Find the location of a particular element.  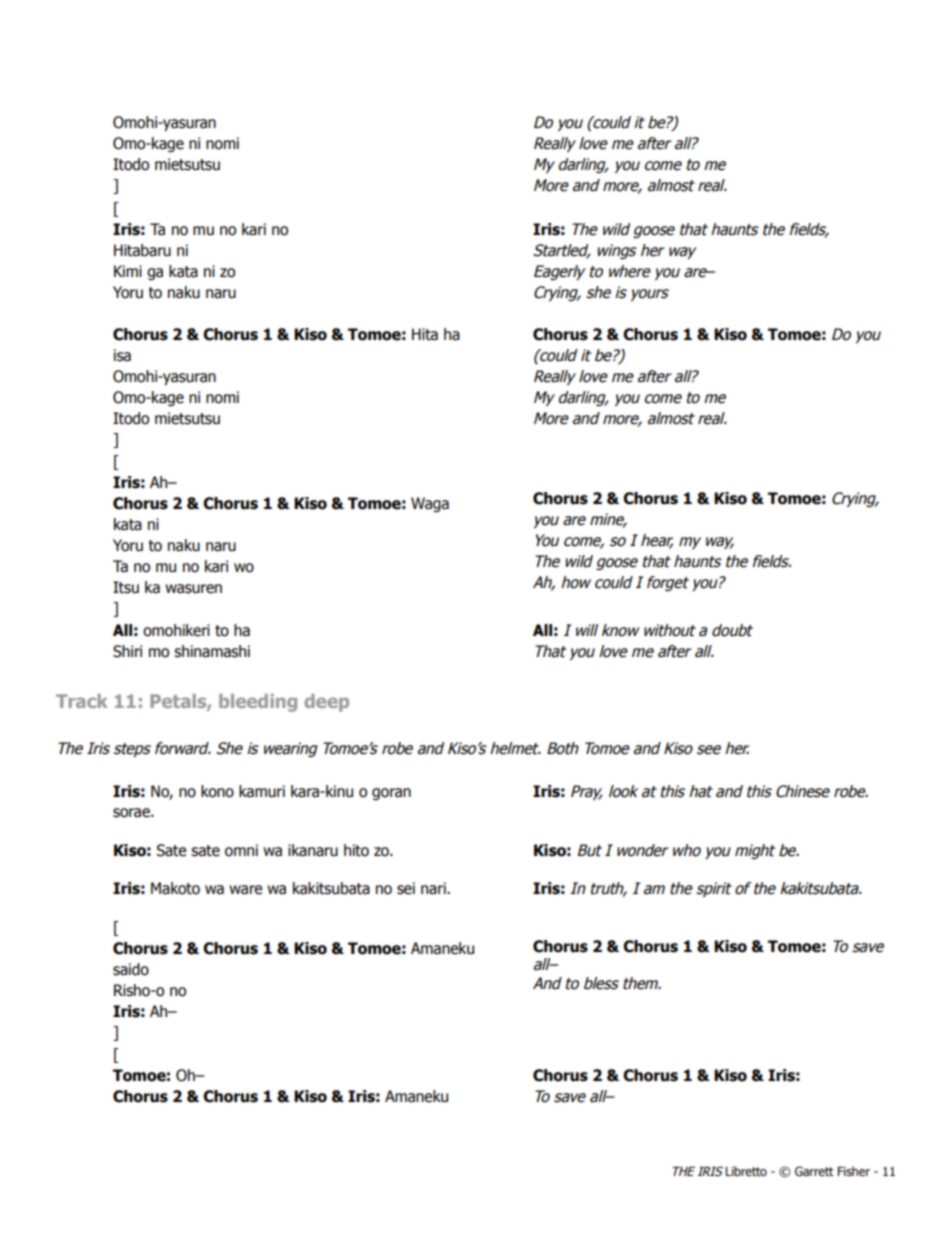

goran is located at coordinates (391, 794).
